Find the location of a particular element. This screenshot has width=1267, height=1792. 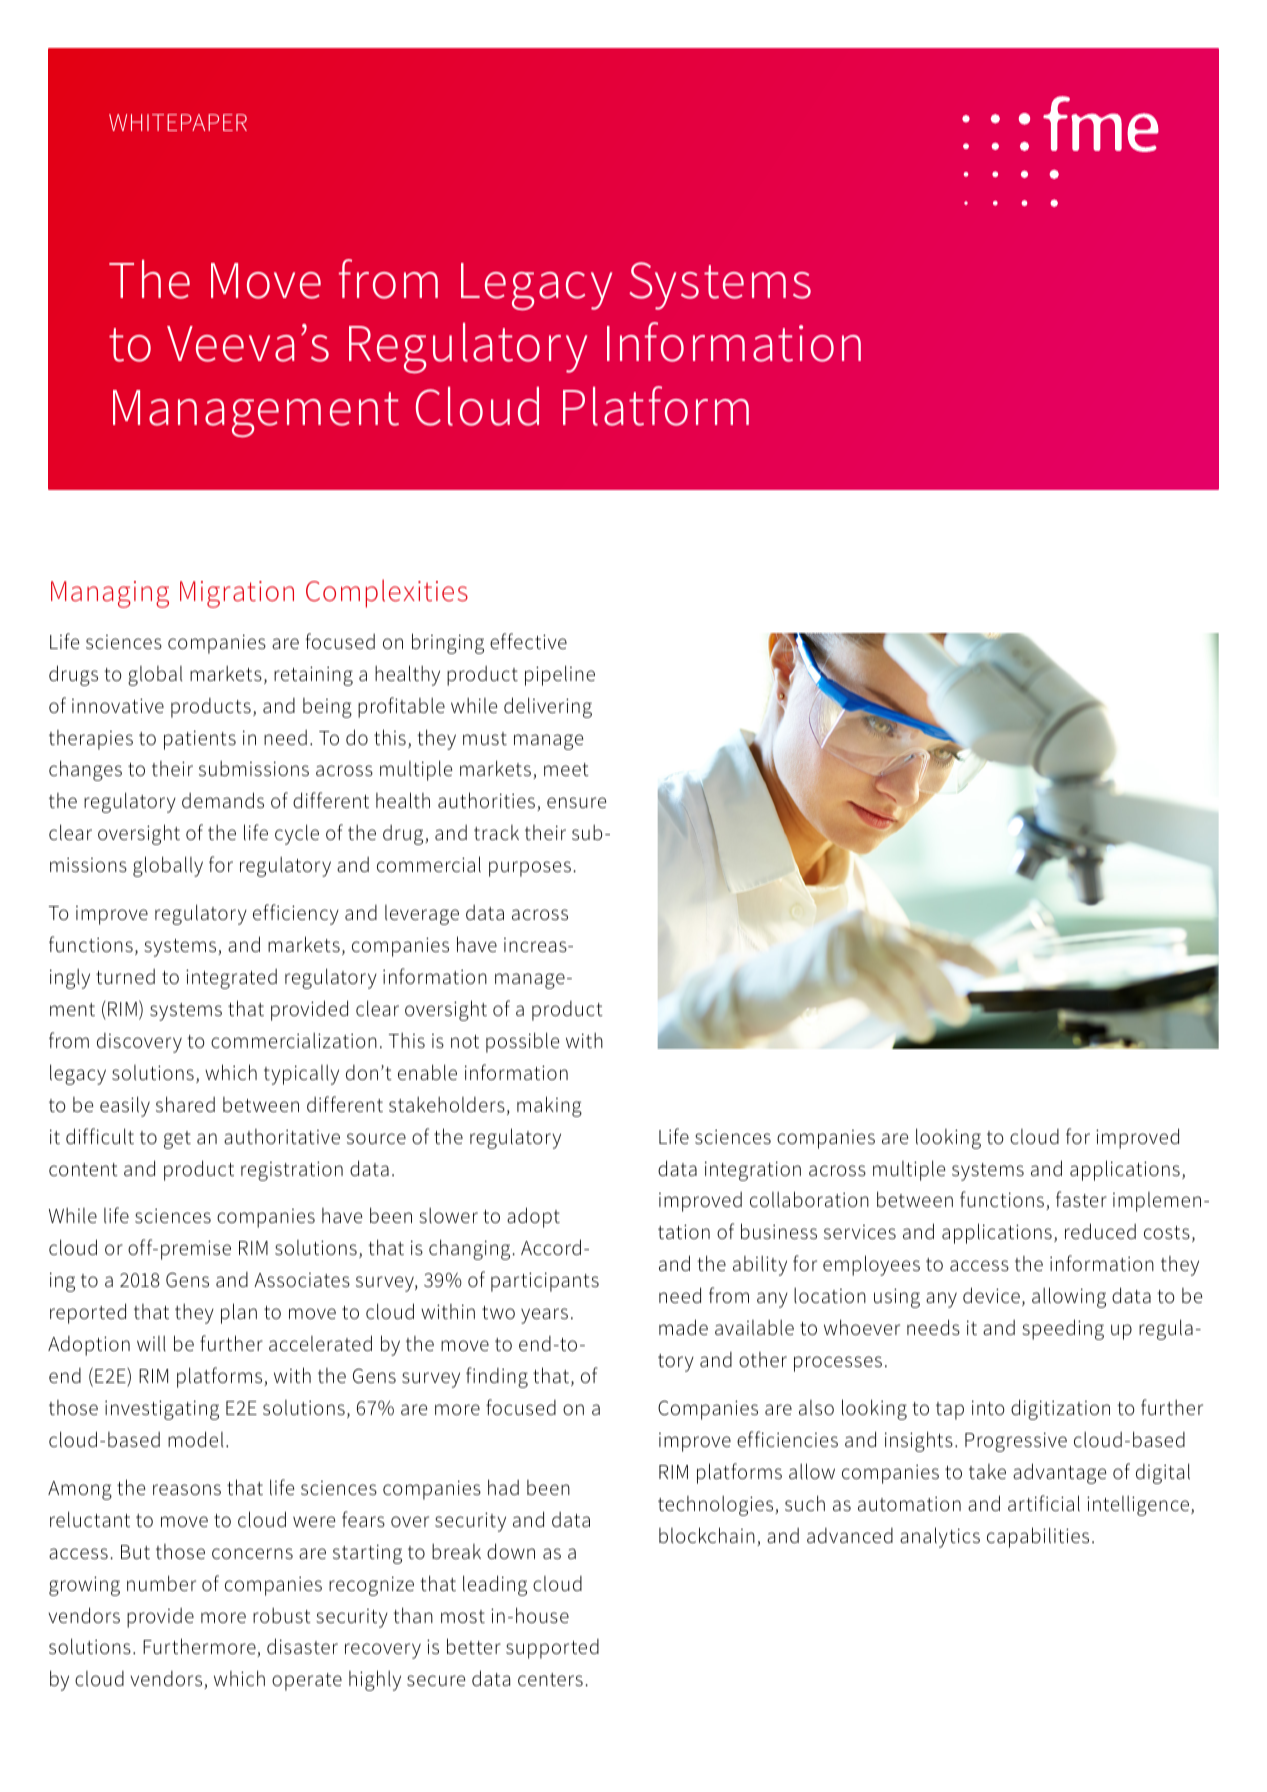

capabilities is located at coordinates (1038, 1537).
